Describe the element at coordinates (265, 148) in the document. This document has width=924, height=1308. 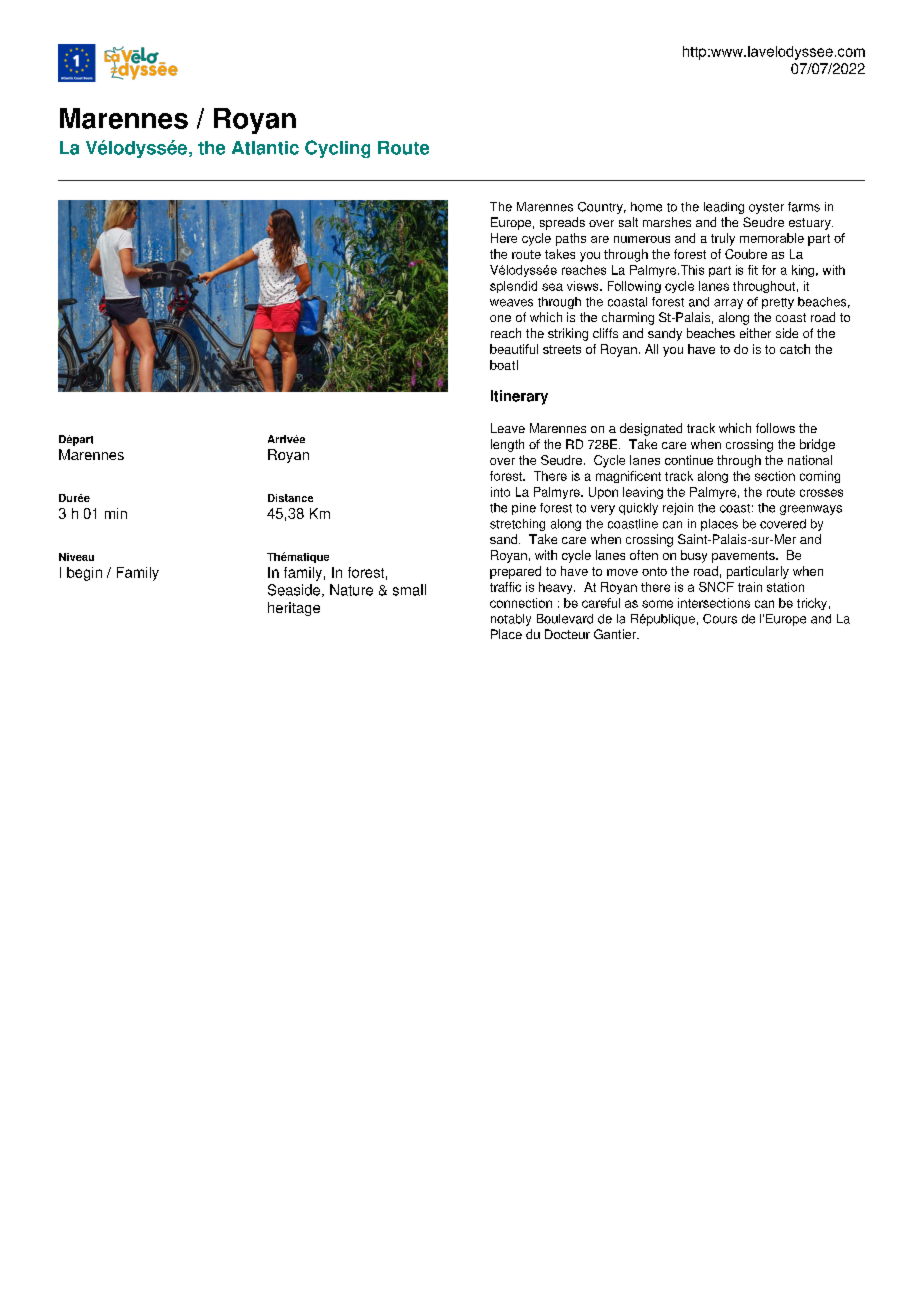
I see `Atlantic` at that location.
